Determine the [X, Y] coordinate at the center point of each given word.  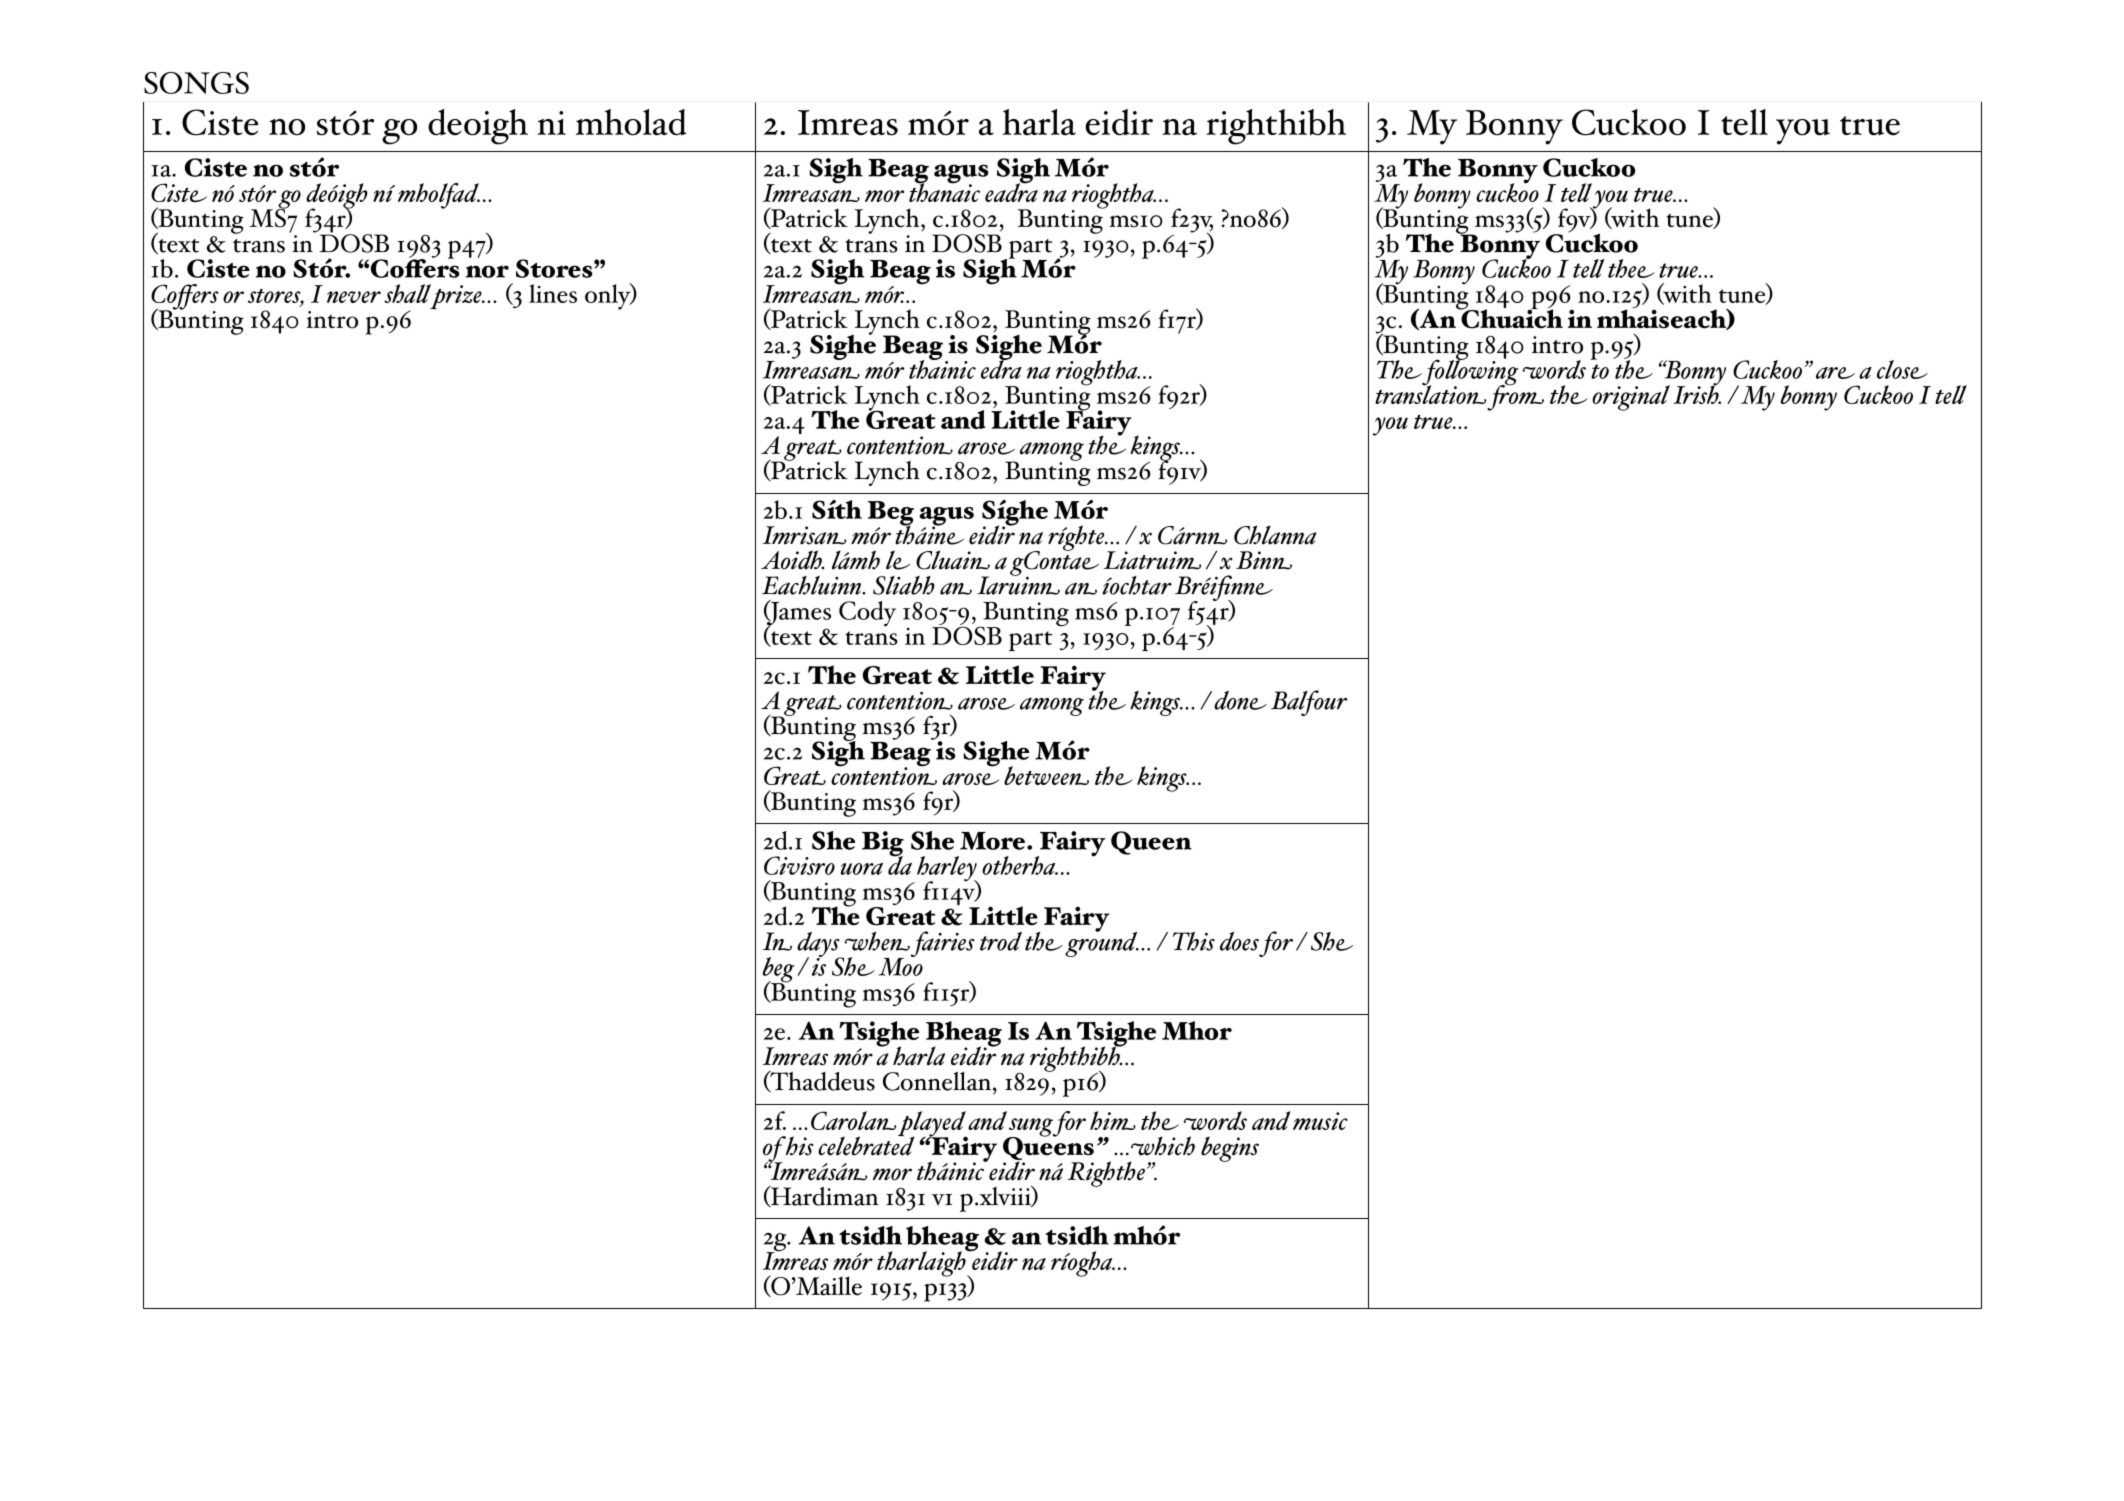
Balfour [1309, 703]
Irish [1697, 393]
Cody [867, 614]
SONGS [196, 83]
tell [1744, 122]
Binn [1264, 560]
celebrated [866, 1145]
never [354, 297]
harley [948, 870]
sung [1031, 1128]
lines [553, 293]
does [1239, 941]
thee [1631, 268]
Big [883, 845]
